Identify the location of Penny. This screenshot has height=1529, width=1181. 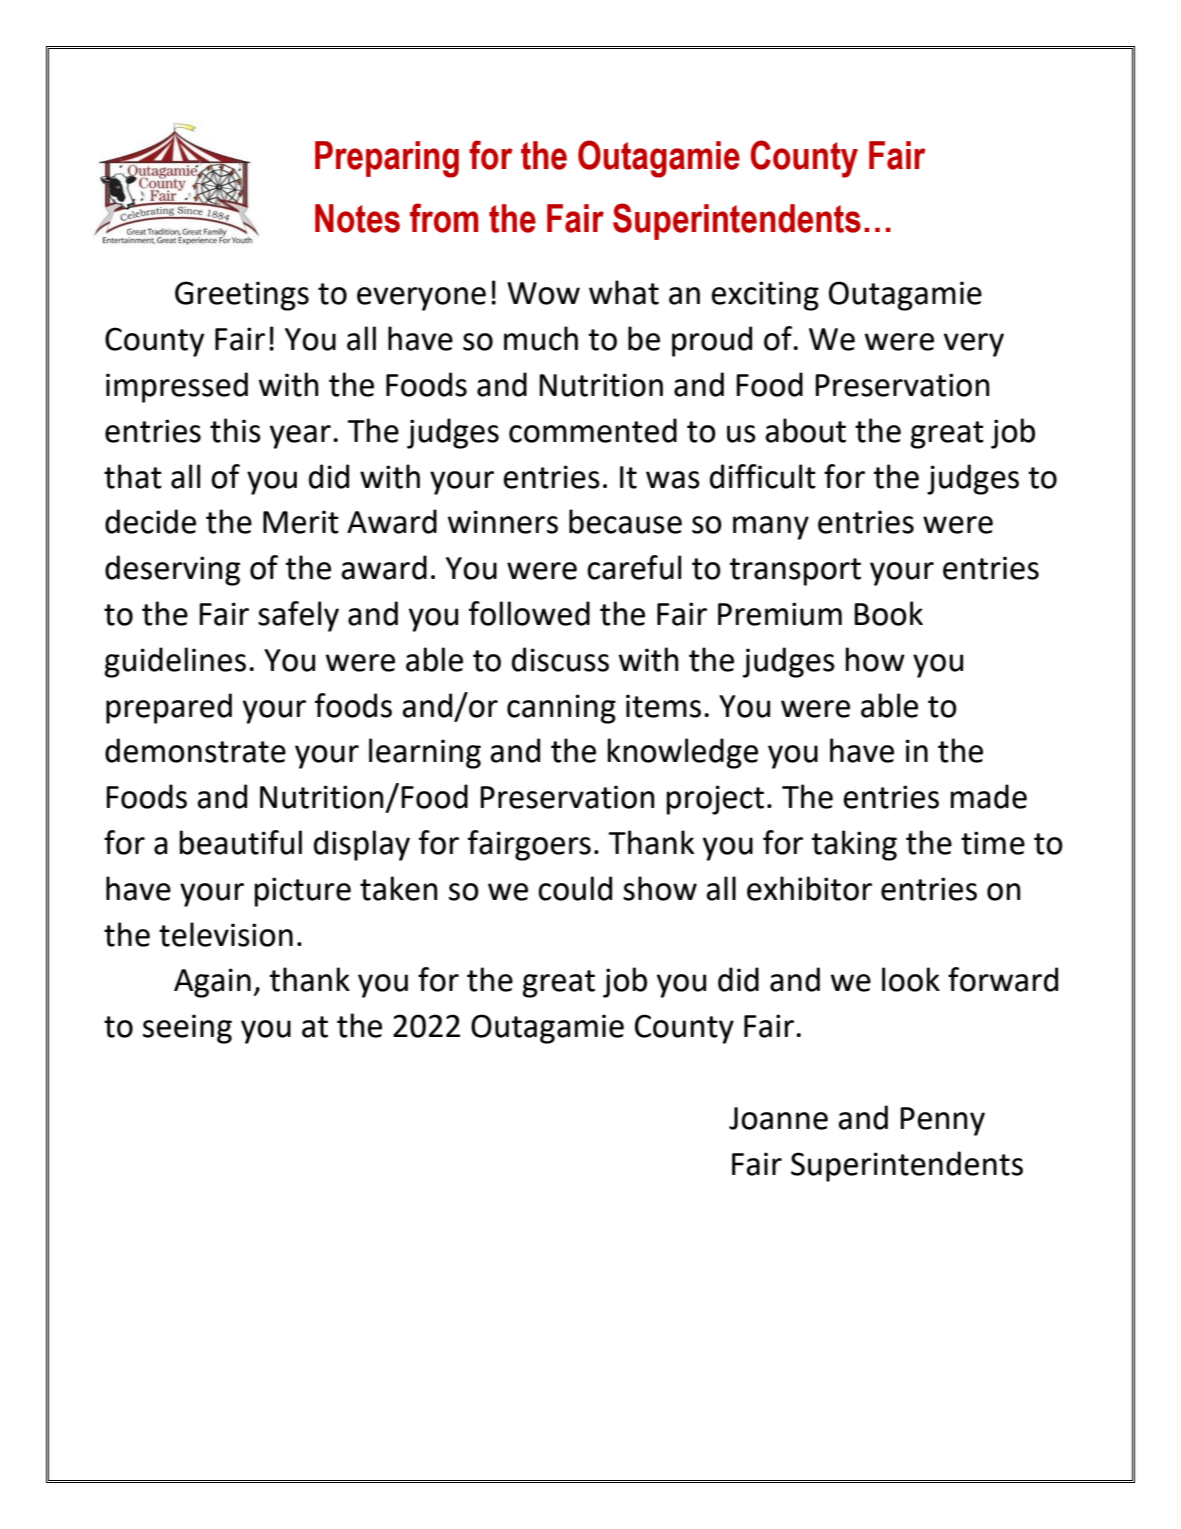
(942, 1121).
